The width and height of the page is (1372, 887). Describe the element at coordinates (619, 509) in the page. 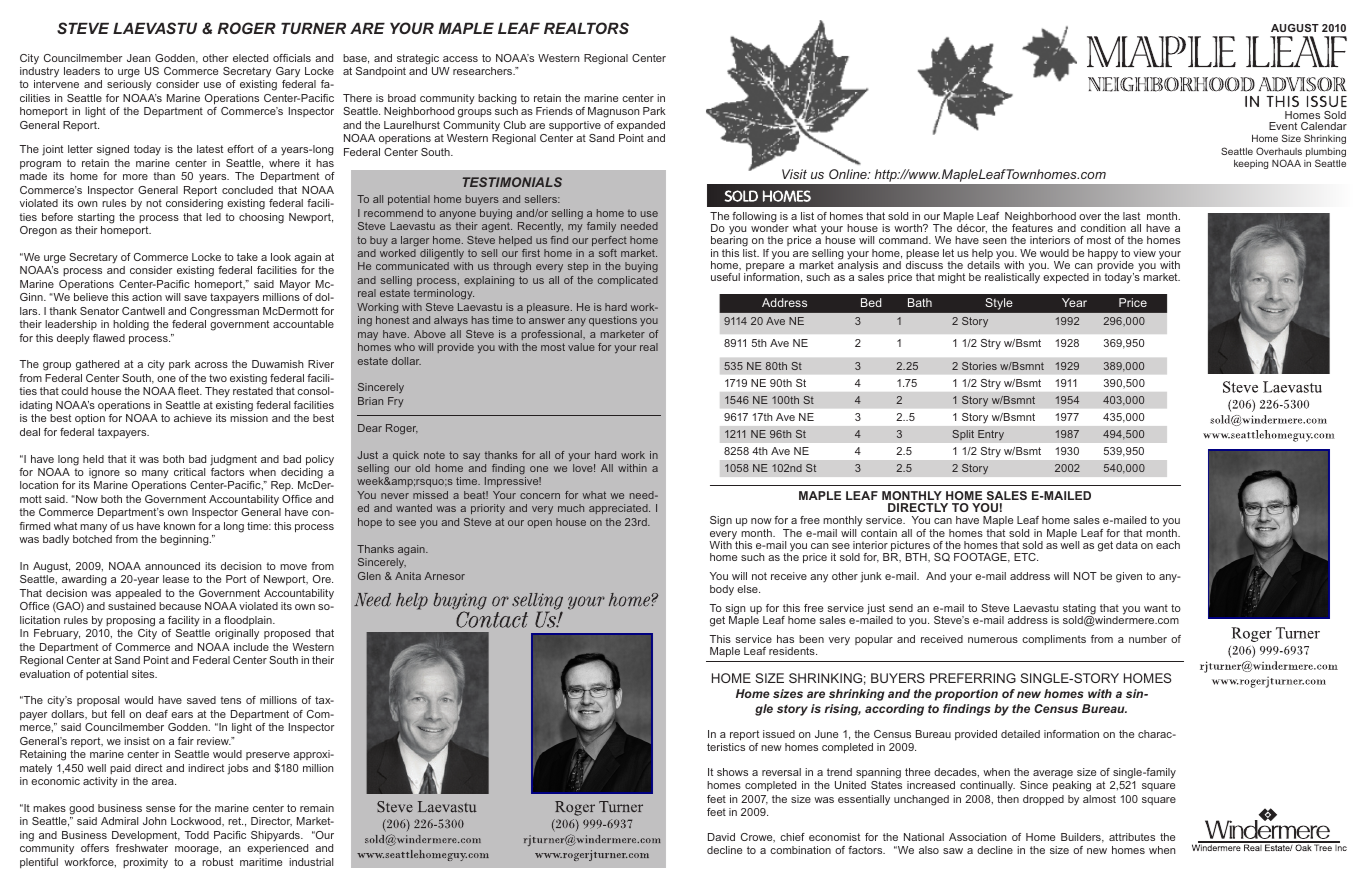

I see `appreciated` at that location.
